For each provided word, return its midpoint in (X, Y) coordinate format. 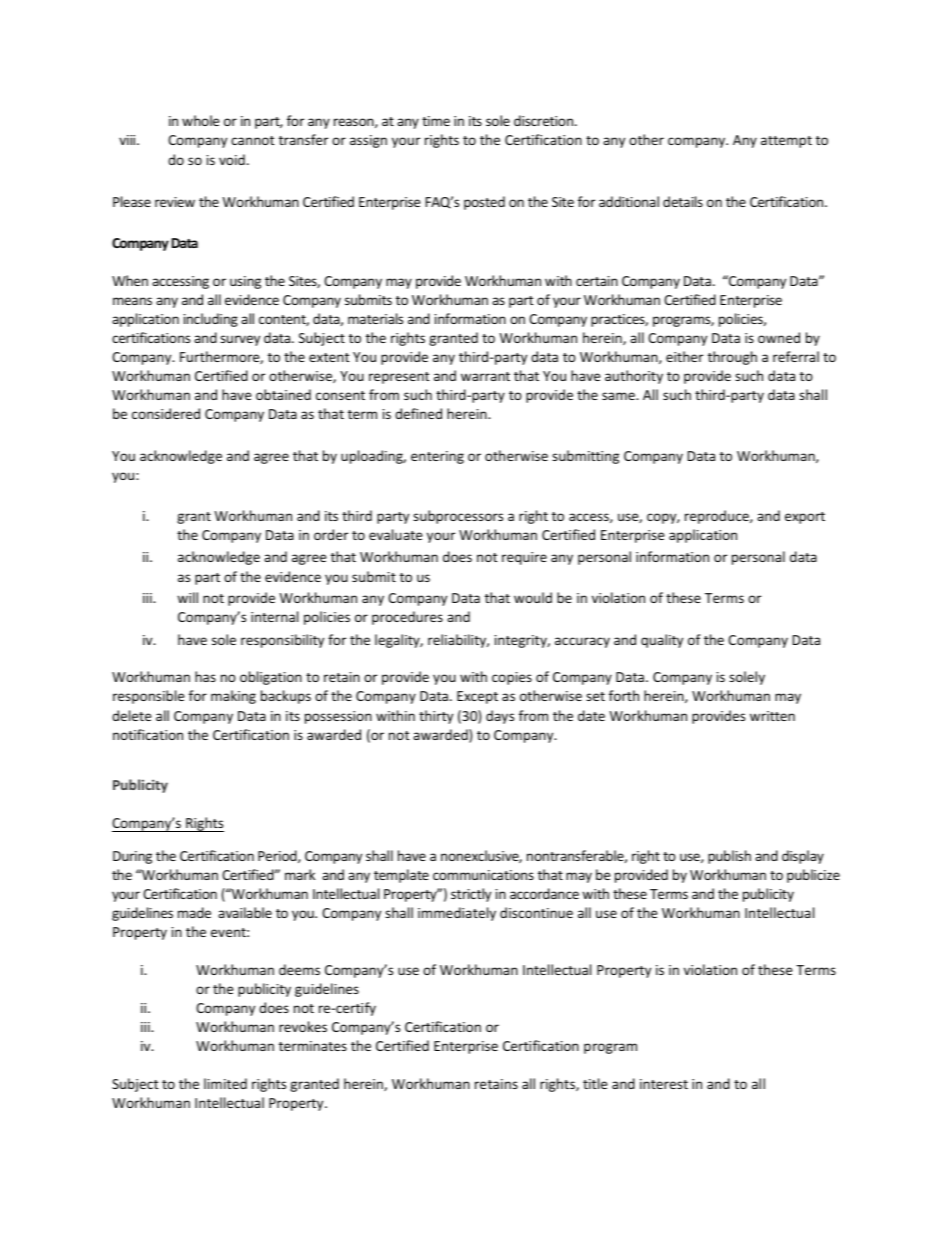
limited (225, 1083)
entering (437, 457)
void (232, 159)
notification (148, 734)
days (500, 717)
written (772, 716)
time (436, 121)
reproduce (718, 517)
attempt (786, 142)
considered (166, 413)
